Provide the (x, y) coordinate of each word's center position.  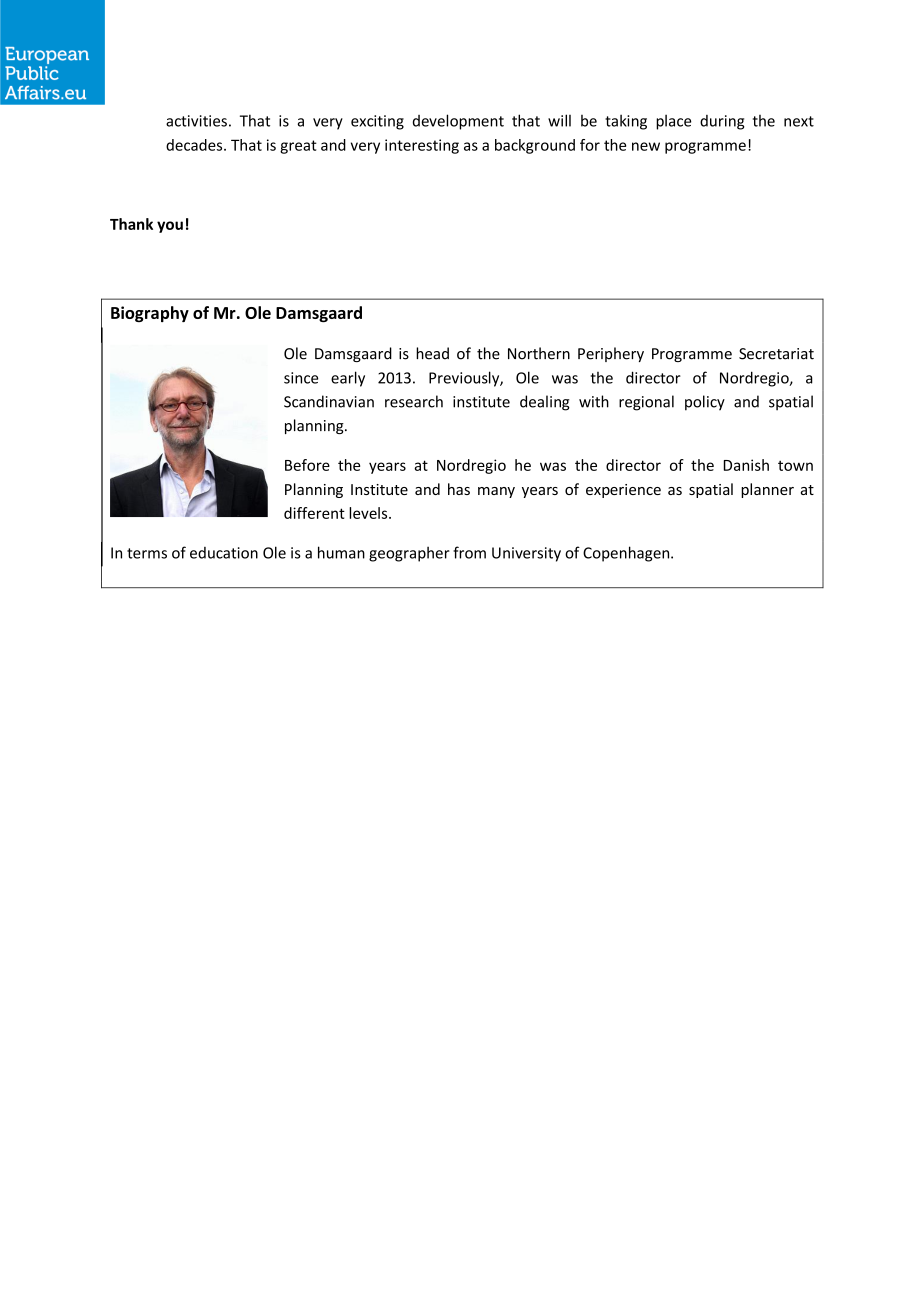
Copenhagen (627, 554)
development (458, 122)
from (469, 552)
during (722, 122)
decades (195, 145)
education (224, 553)
